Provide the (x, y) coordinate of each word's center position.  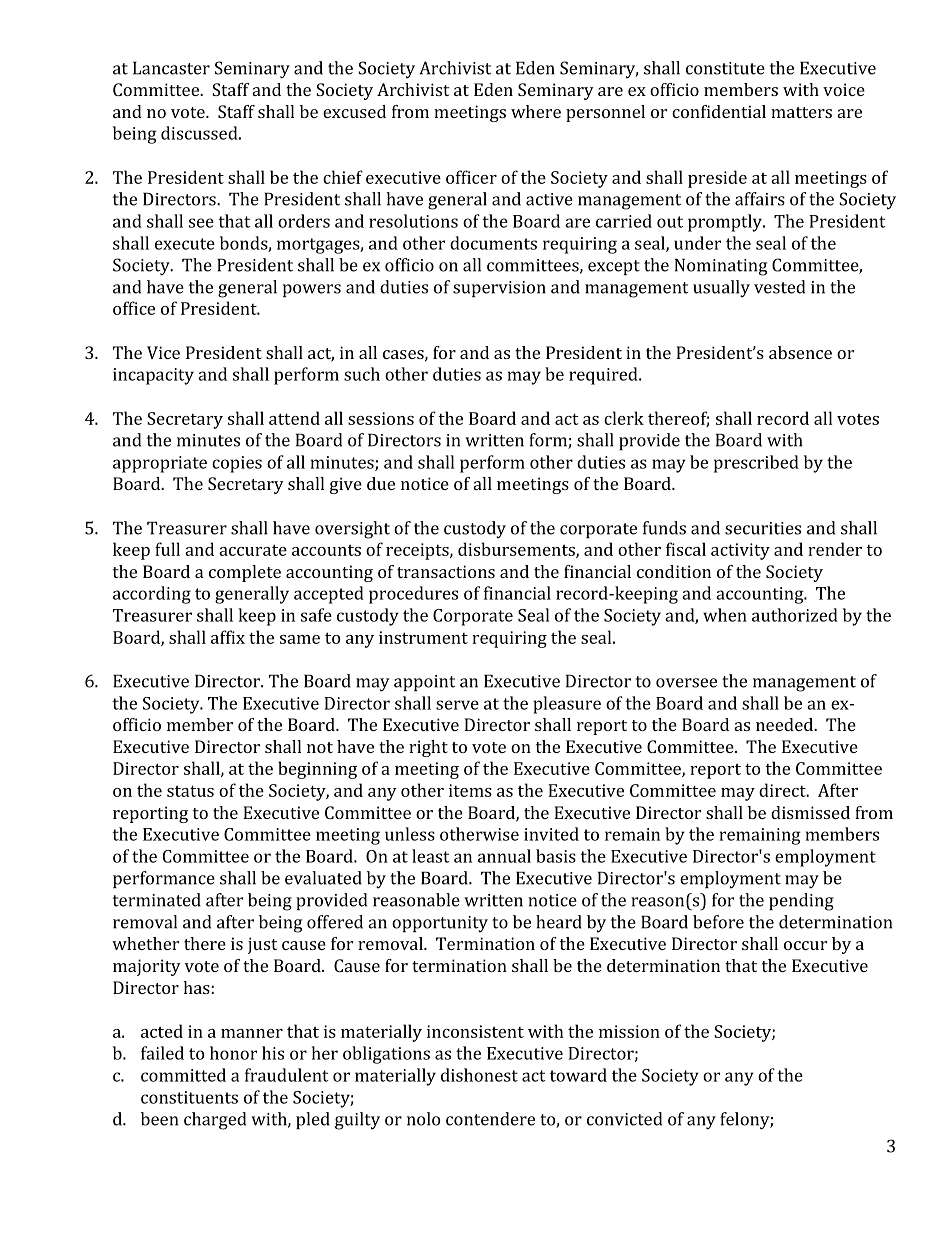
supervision (499, 289)
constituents (189, 1097)
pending (801, 902)
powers (312, 290)
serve (457, 705)
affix (228, 637)
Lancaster (171, 68)
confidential (719, 111)
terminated (157, 900)
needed (786, 724)
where (536, 111)
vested (779, 287)
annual (504, 856)
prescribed (756, 464)
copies (237, 464)
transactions (446, 571)
